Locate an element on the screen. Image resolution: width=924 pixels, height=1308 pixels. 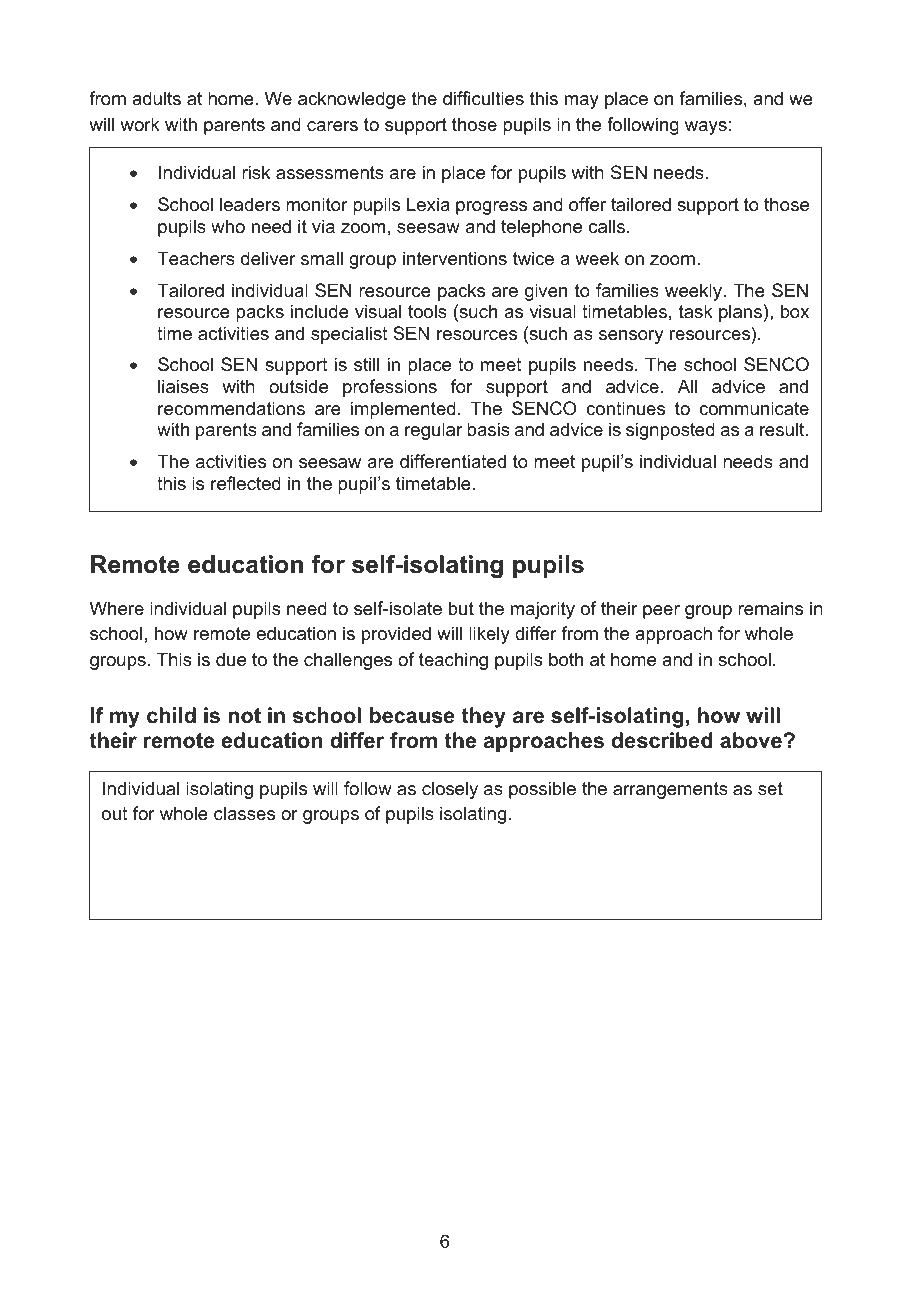
but is located at coordinates (461, 608).
